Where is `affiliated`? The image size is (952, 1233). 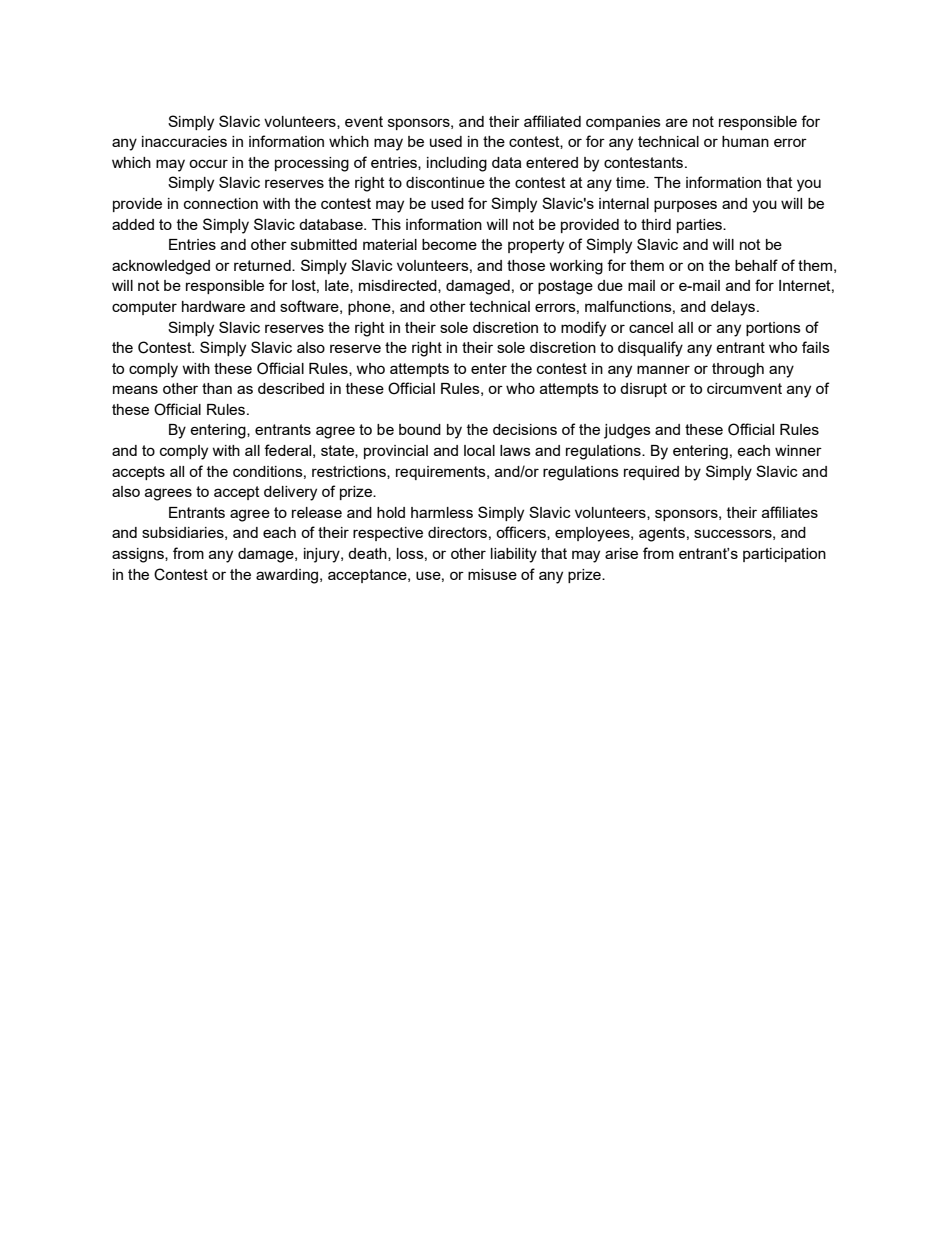
affiliated is located at coordinates (552, 121).
